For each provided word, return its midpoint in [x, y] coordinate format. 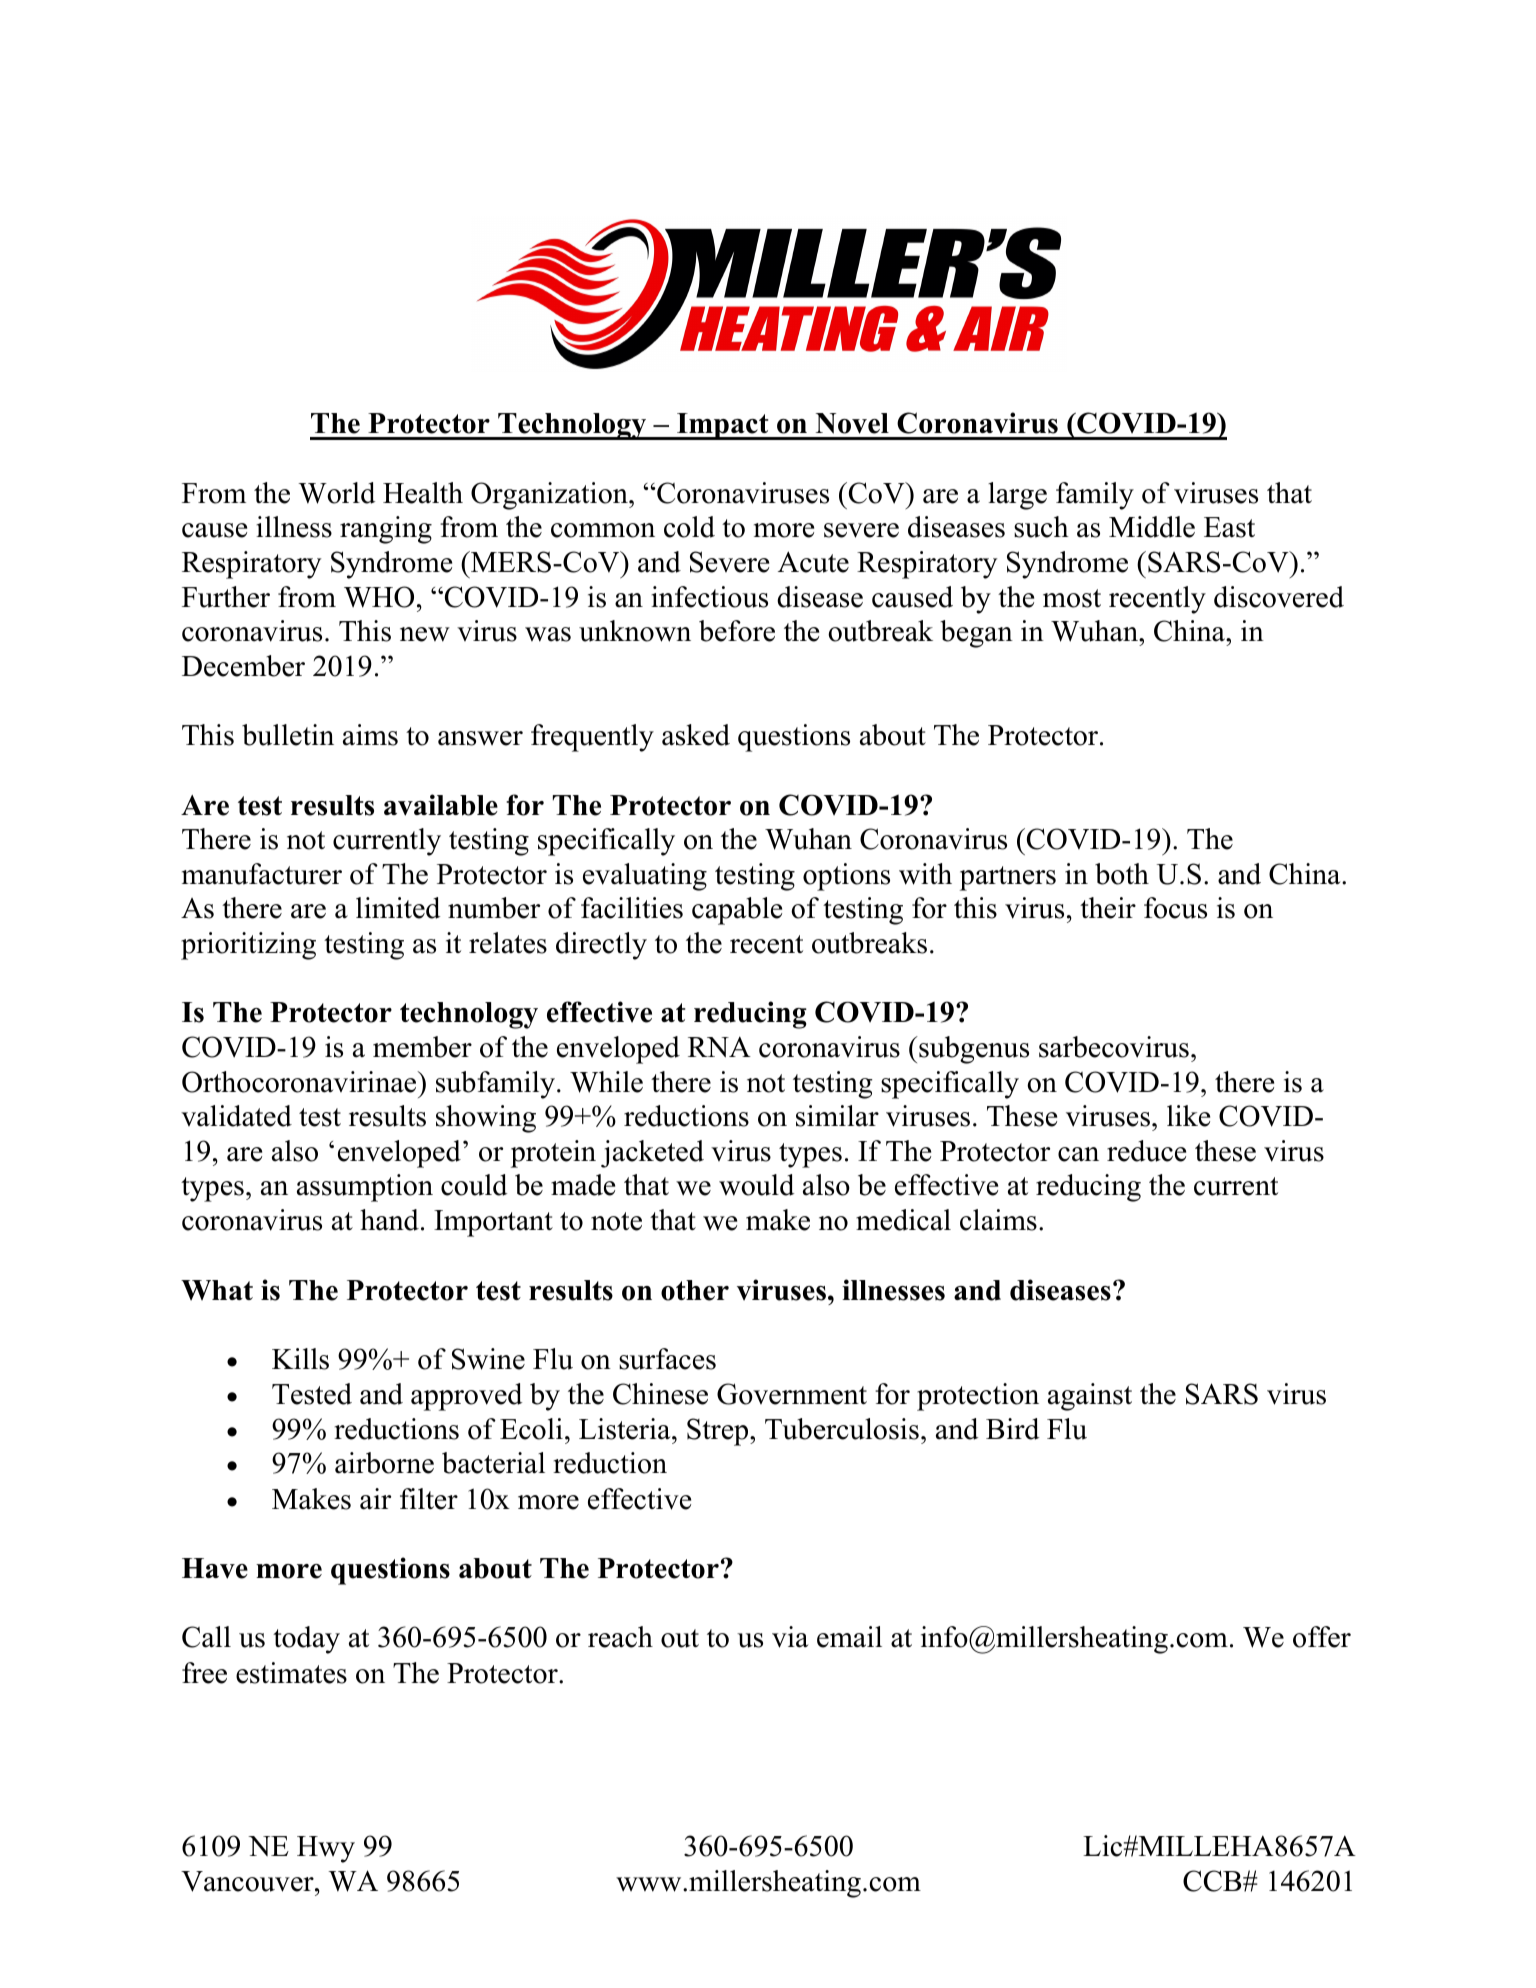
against [1090, 1397]
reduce [1146, 1151]
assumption [365, 1188]
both [1122, 874]
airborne [384, 1463]
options [846, 877]
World [336, 493]
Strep [719, 1432]
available [441, 805]
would [756, 1185]
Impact [723, 426]
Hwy [326, 1849]
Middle [1152, 527]
